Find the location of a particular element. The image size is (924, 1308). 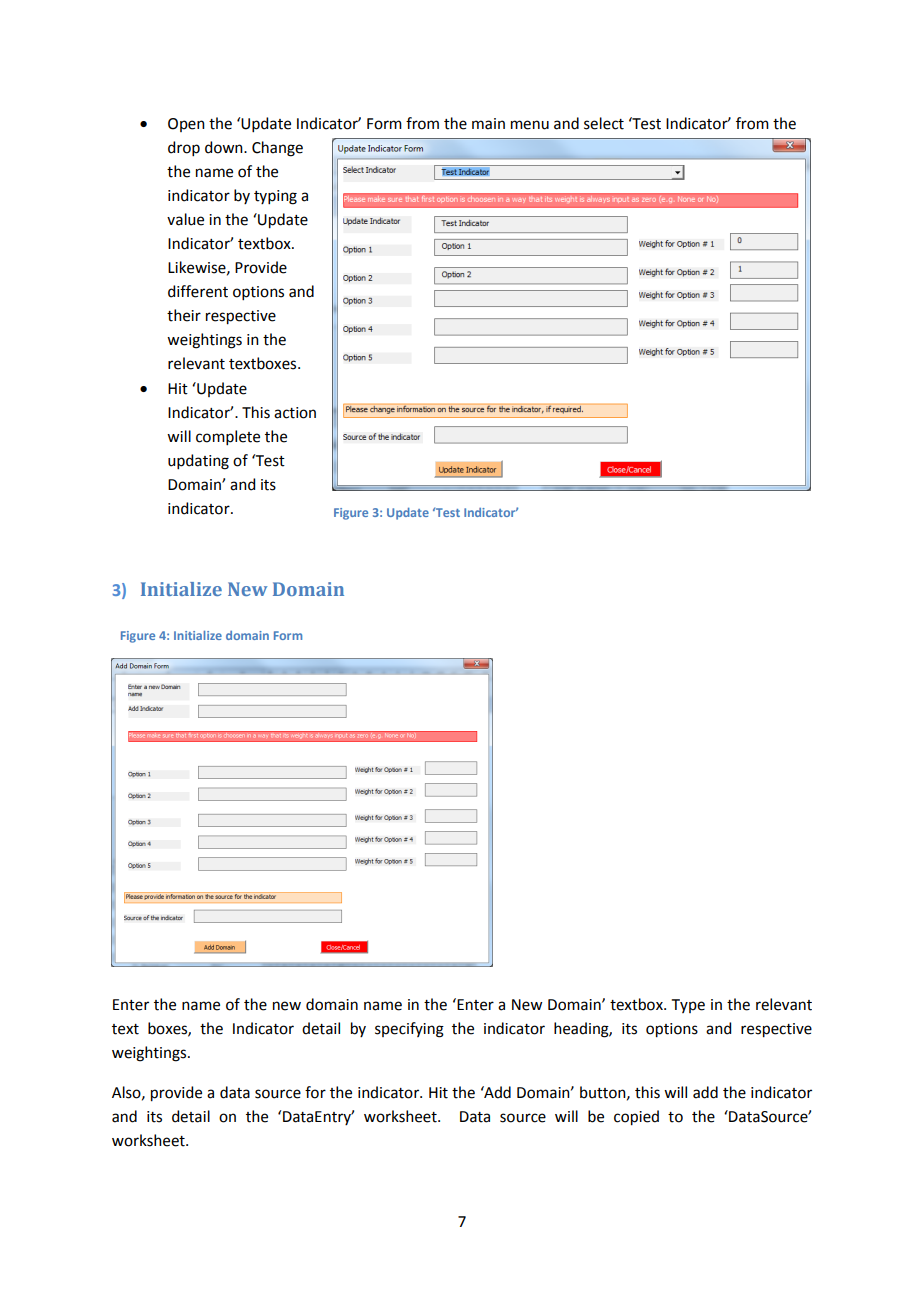

Type is located at coordinates (688, 1006).
